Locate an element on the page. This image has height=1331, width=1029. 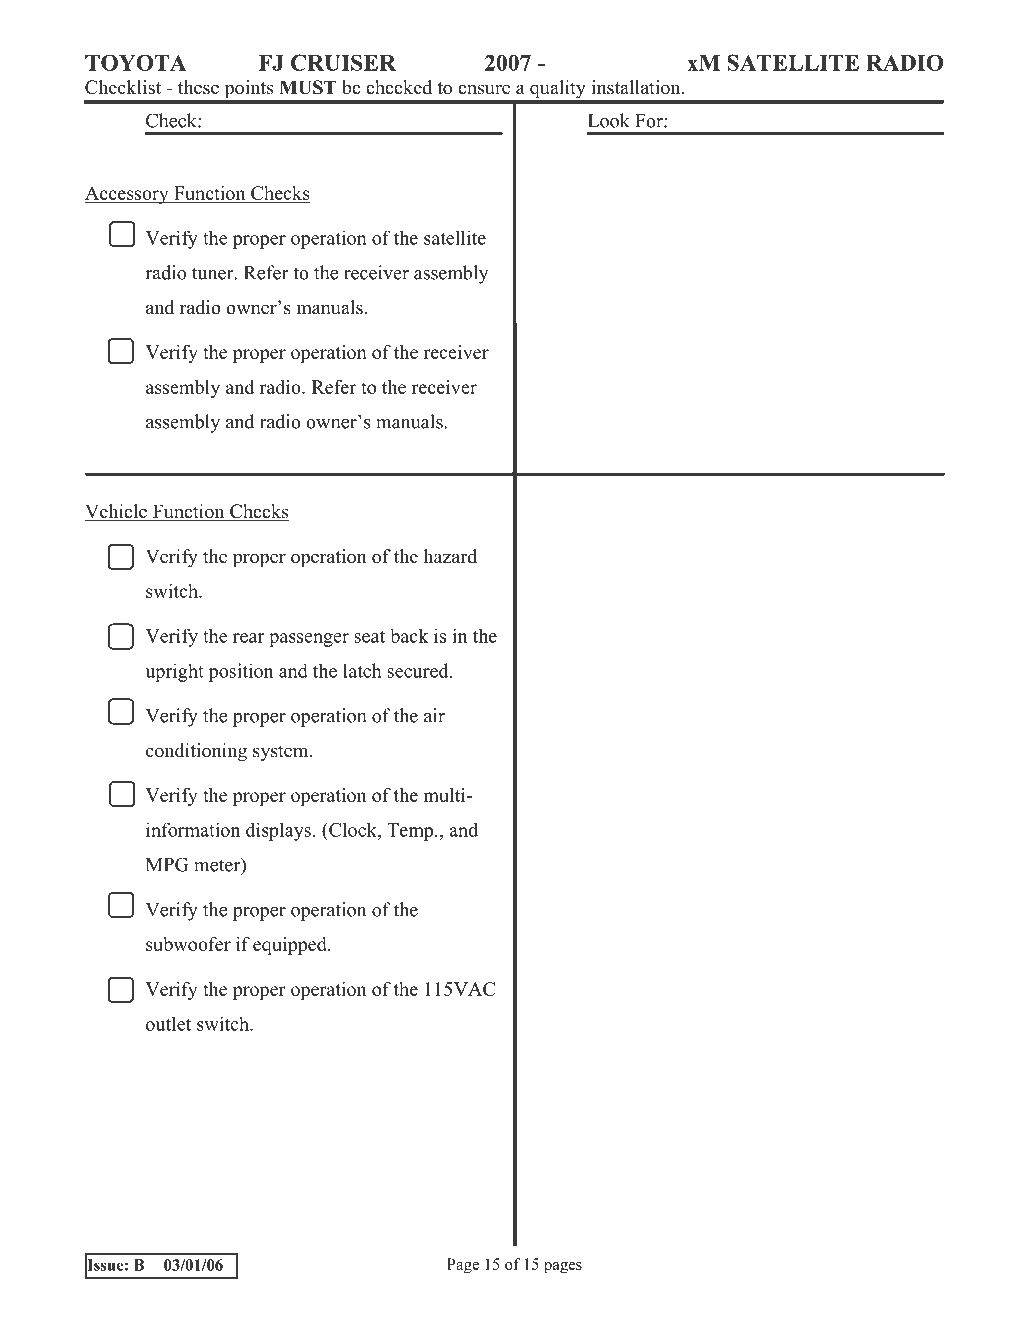
Temp is located at coordinates (411, 832).
